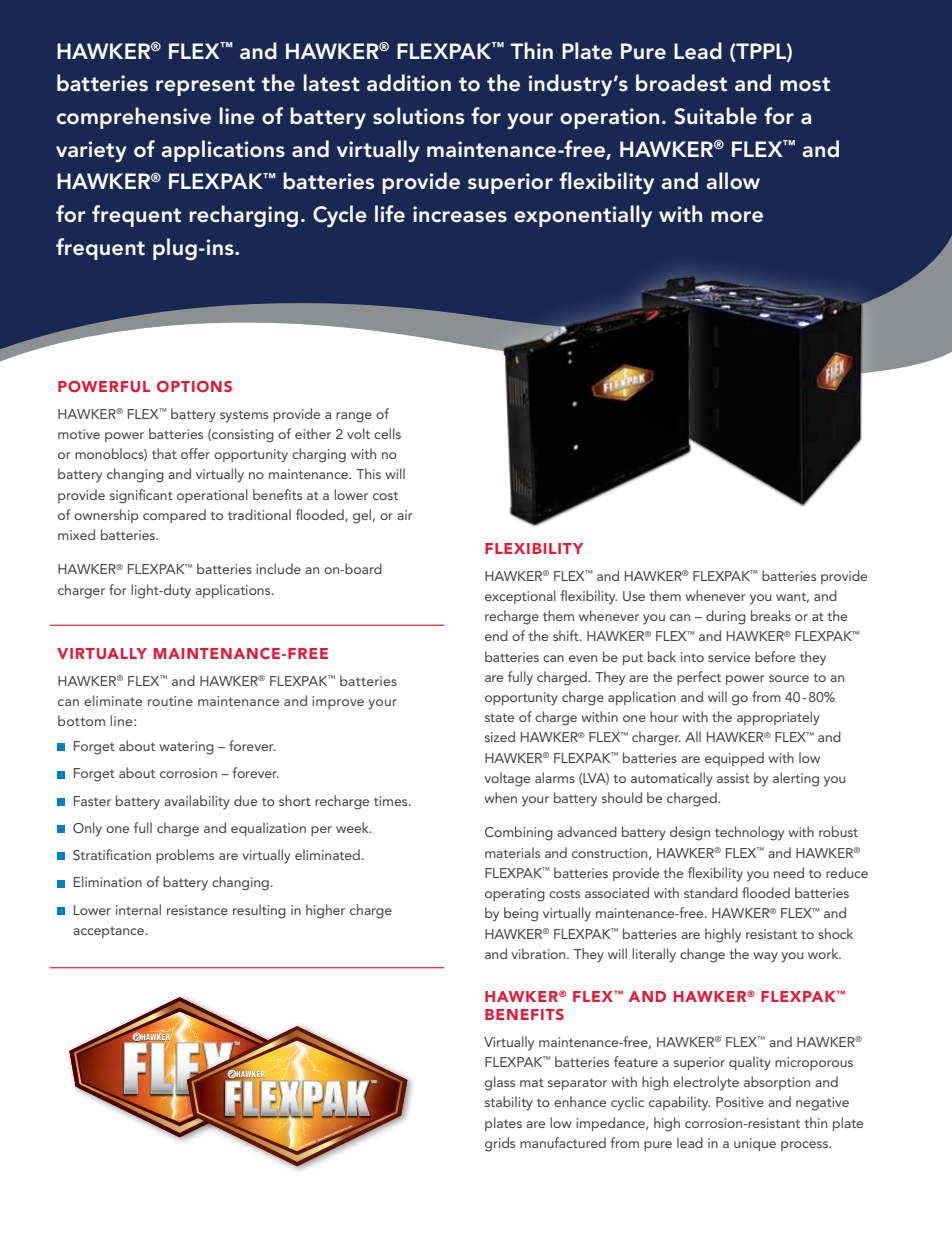  What do you see at coordinates (134, 118) in the screenshot?
I see `comprehensive` at bounding box center [134, 118].
